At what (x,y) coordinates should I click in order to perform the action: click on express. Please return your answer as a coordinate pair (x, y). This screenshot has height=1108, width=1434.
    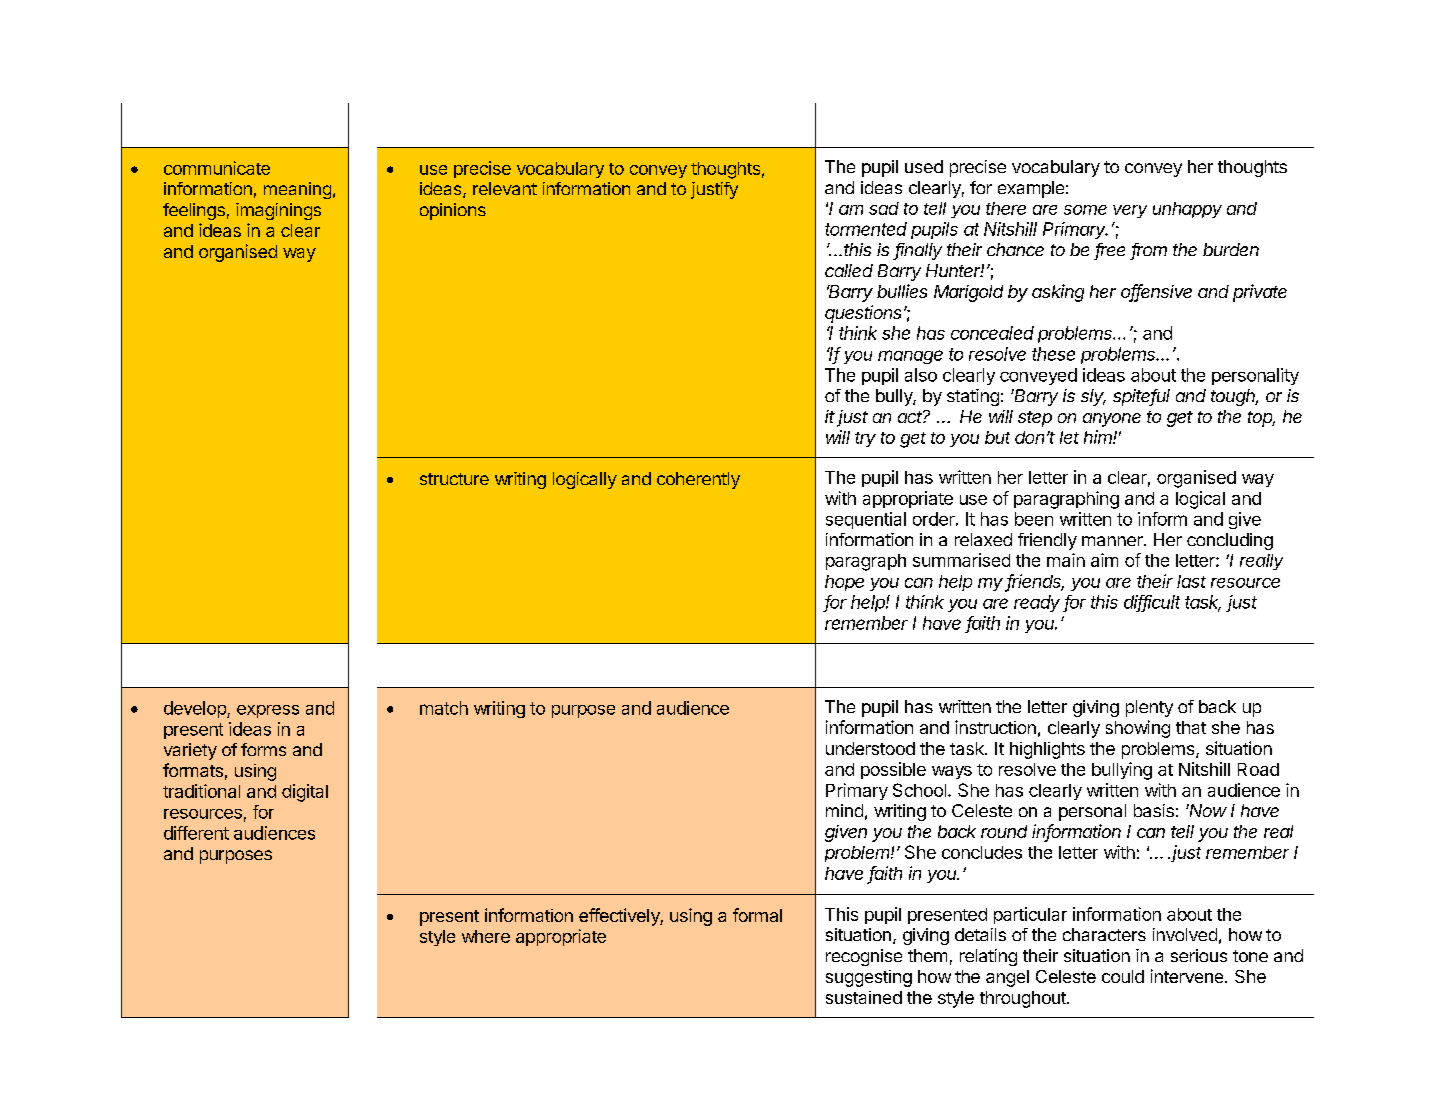
    Looking at the image, I should click on (268, 711).
